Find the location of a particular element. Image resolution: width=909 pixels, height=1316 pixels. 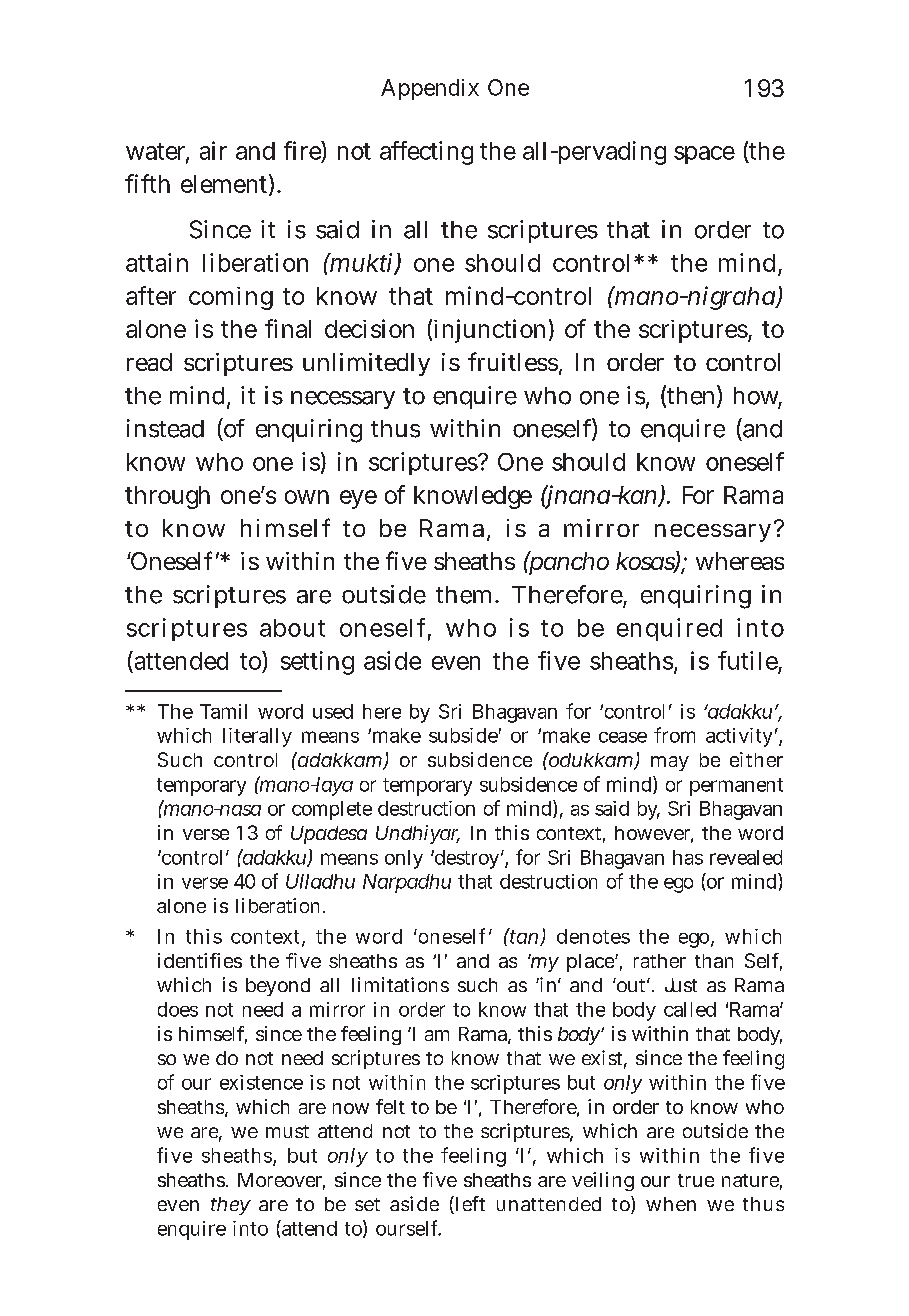

affecting is located at coordinates (426, 153).
